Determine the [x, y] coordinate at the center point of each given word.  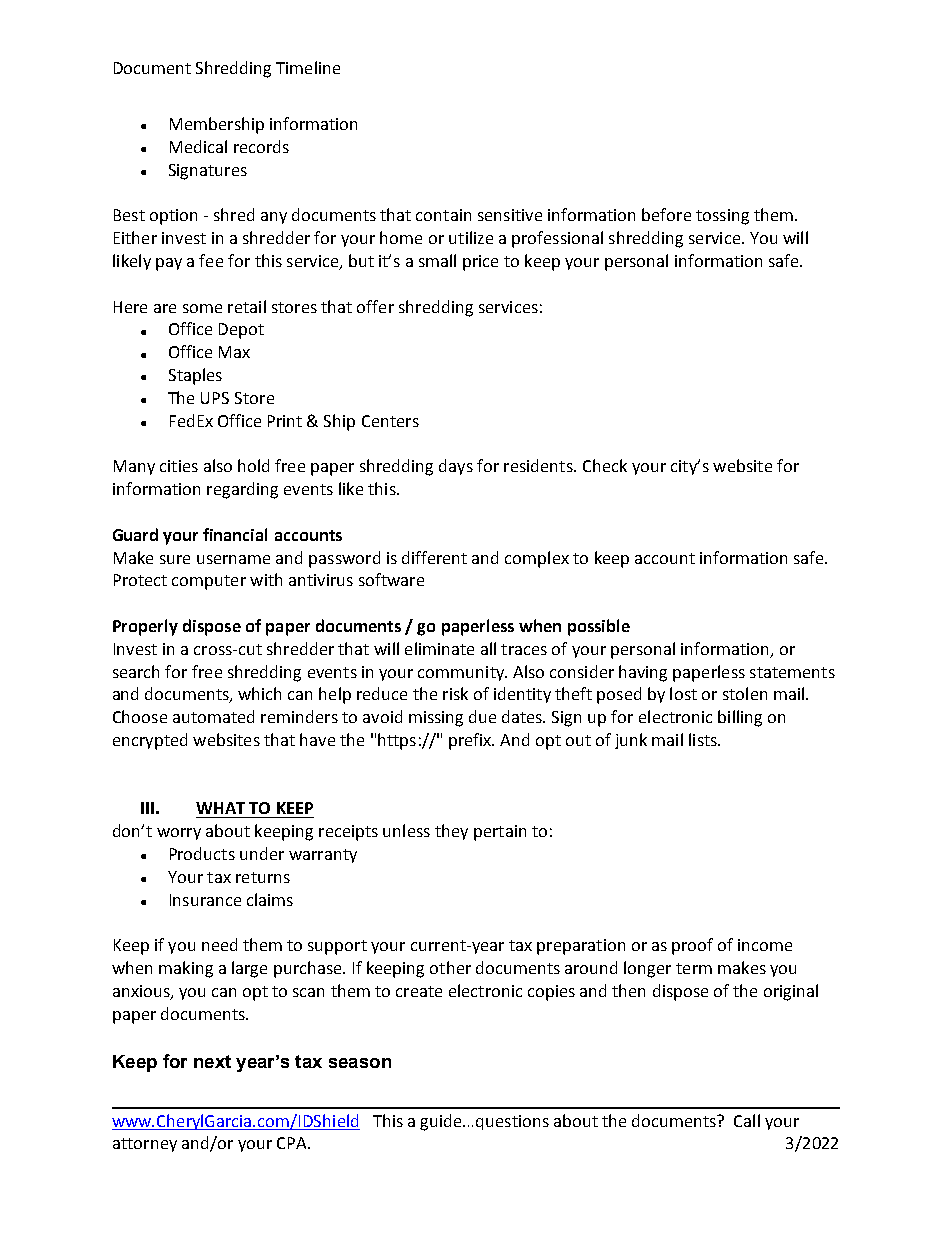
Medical [198, 146]
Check [605, 465]
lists [704, 739]
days [456, 467]
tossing [722, 217]
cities [179, 466]
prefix [471, 741]
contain [443, 215]
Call [747, 1120]
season [360, 1063]
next [212, 1061]
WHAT [220, 808]
